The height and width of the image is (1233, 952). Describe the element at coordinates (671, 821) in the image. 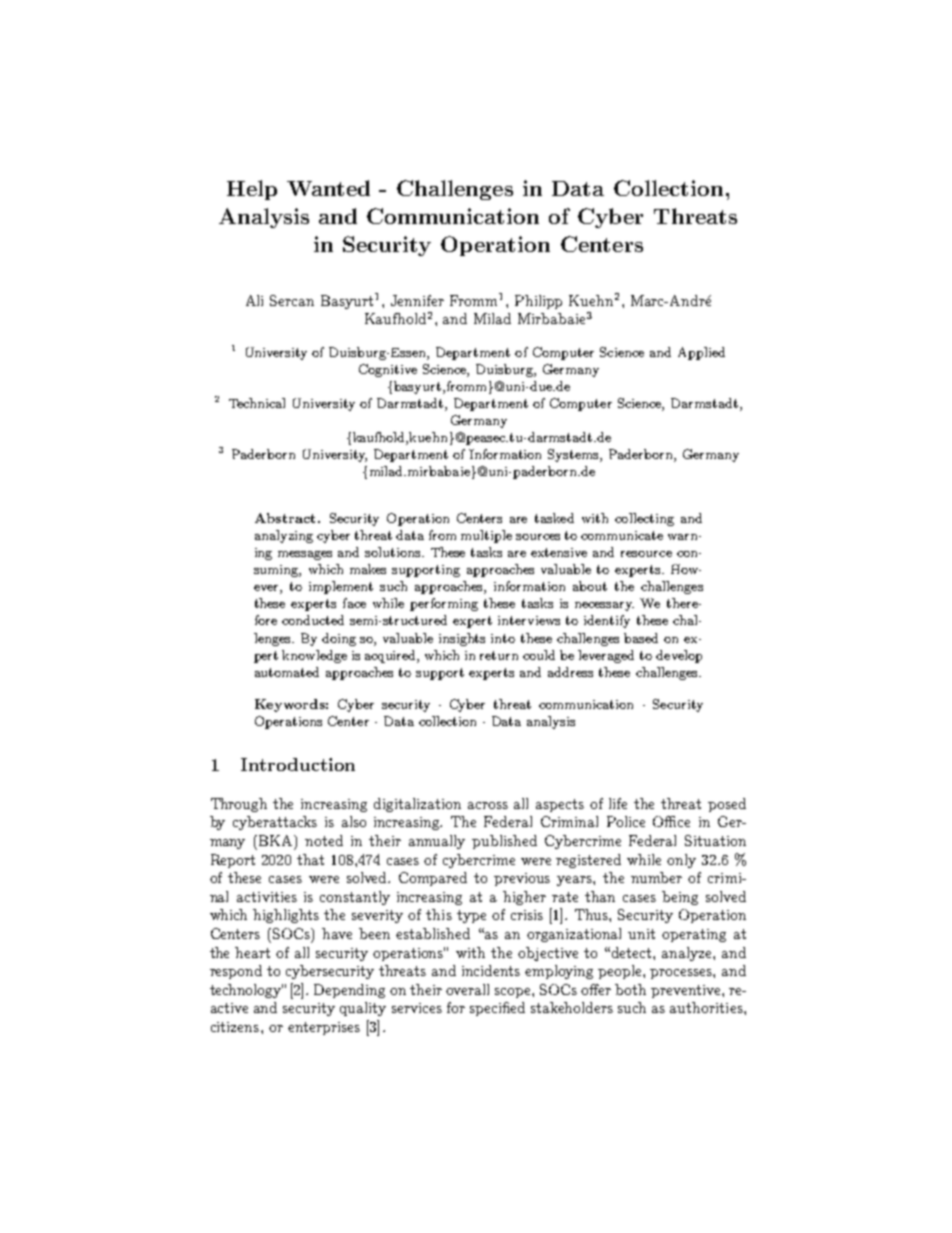

I see `Office` at that location.
